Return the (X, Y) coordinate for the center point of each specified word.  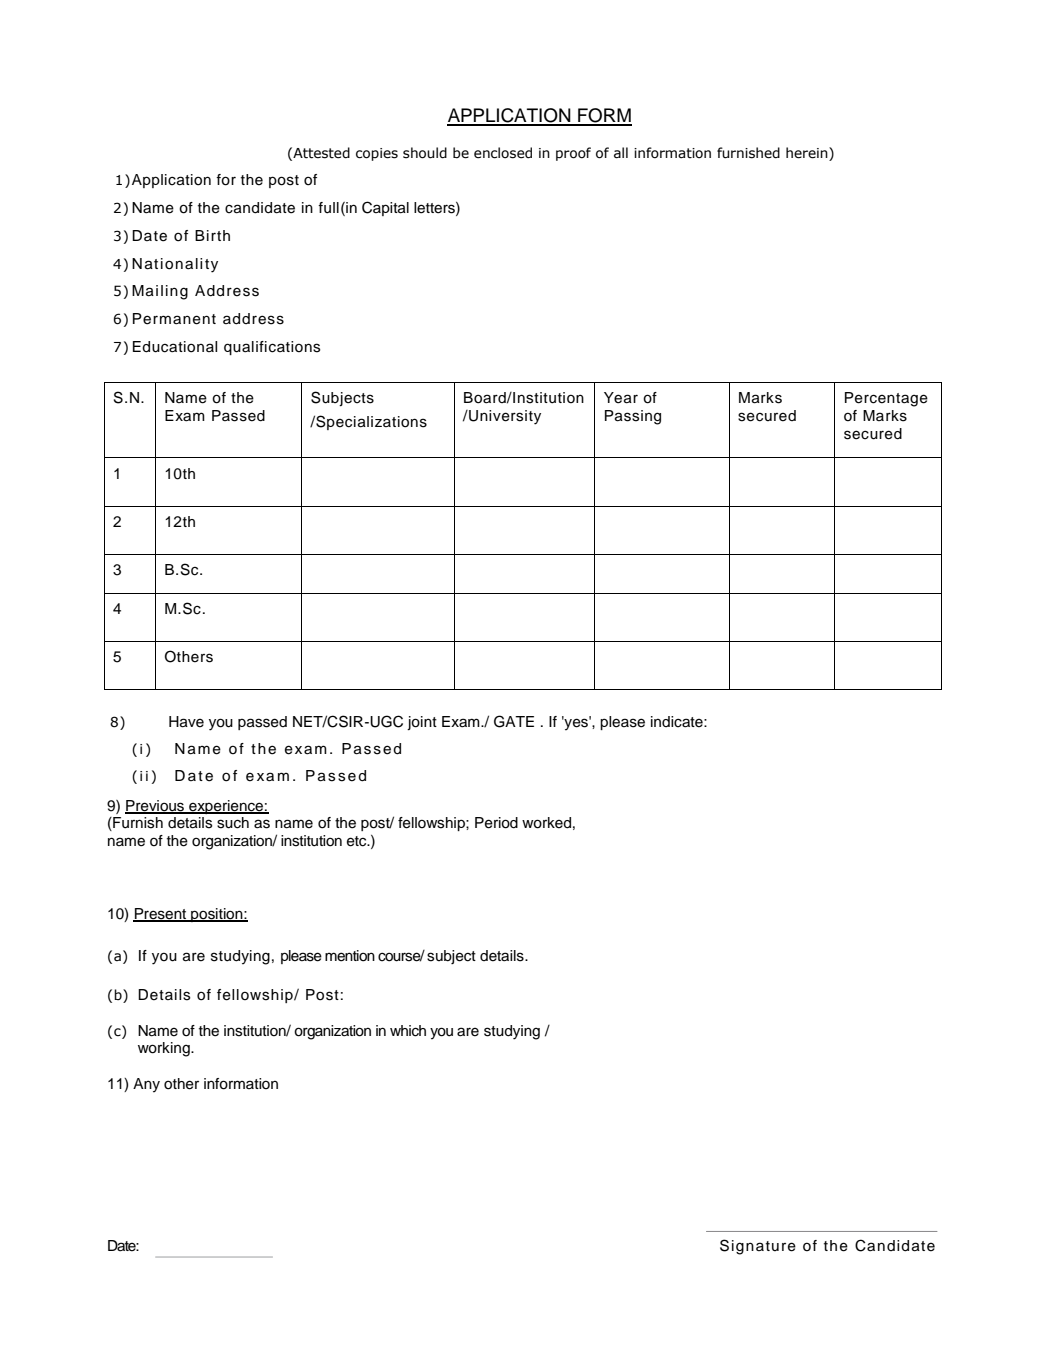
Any (146, 1085)
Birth (212, 235)
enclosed (503, 153)
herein (808, 154)
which (408, 1031)
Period (496, 823)
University (504, 417)
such (233, 823)
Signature (758, 1247)
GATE (514, 721)
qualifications (272, 348)
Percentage (886, 399)
